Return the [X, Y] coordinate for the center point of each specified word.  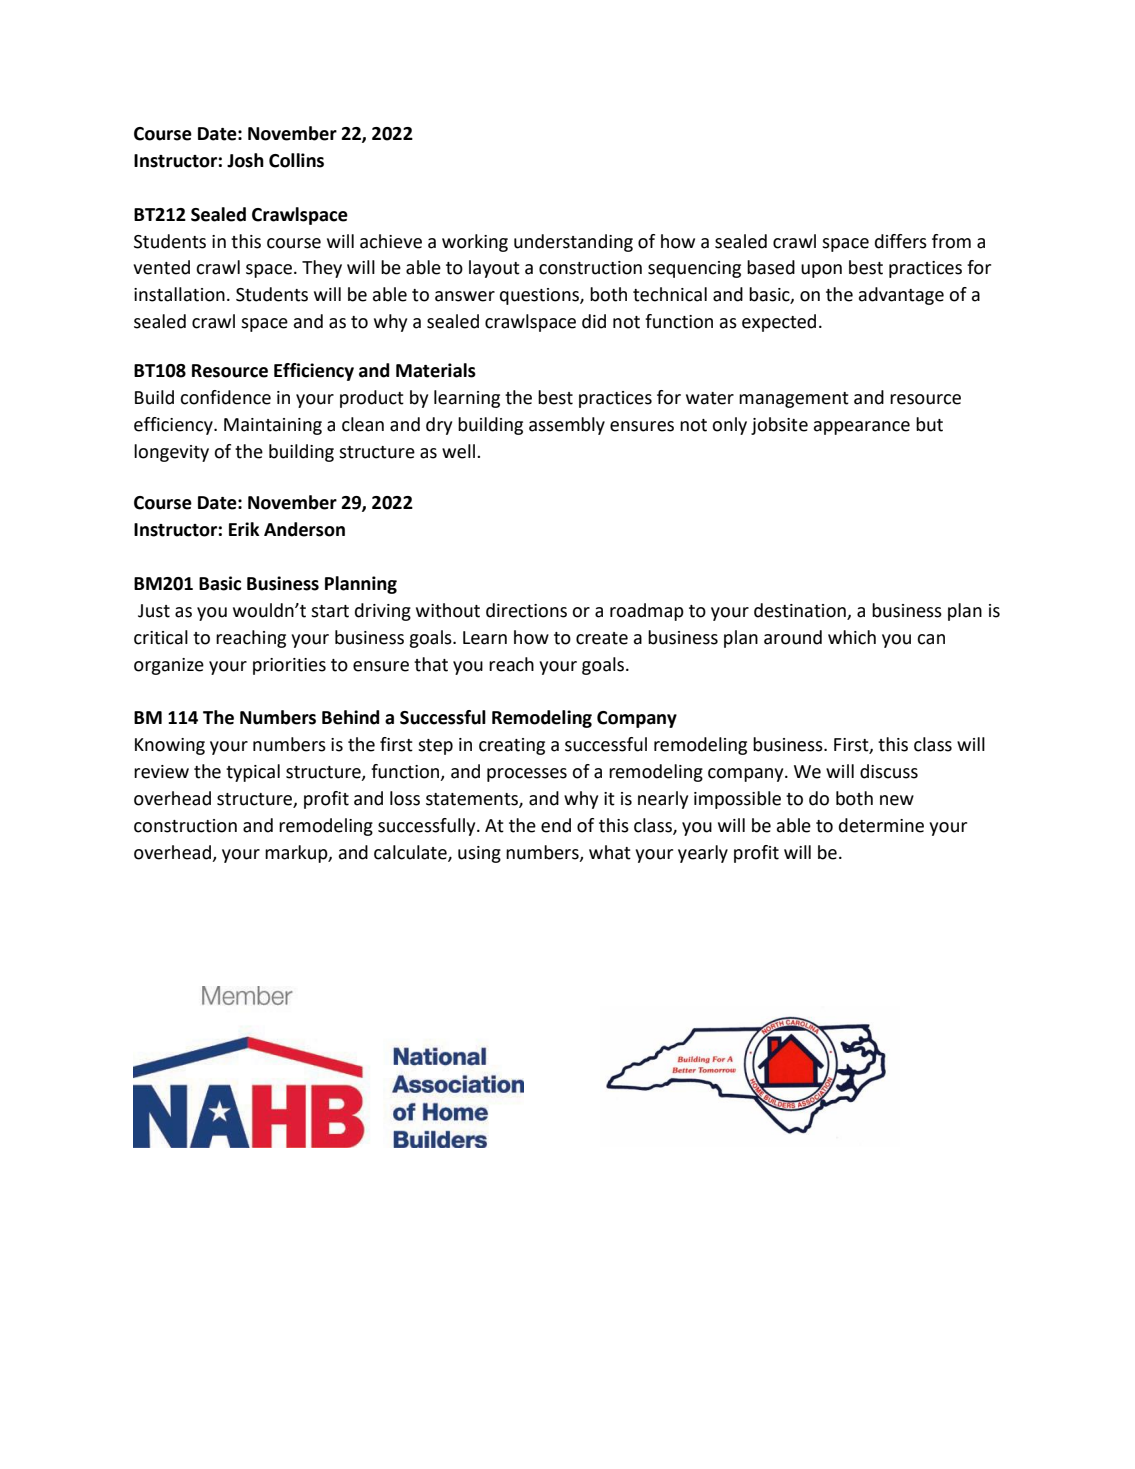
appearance [862, 428]
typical [253, 773]
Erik [244, 529]
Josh [245, 160]
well [458, 451]
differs [901, 241]
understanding [573, 243]
